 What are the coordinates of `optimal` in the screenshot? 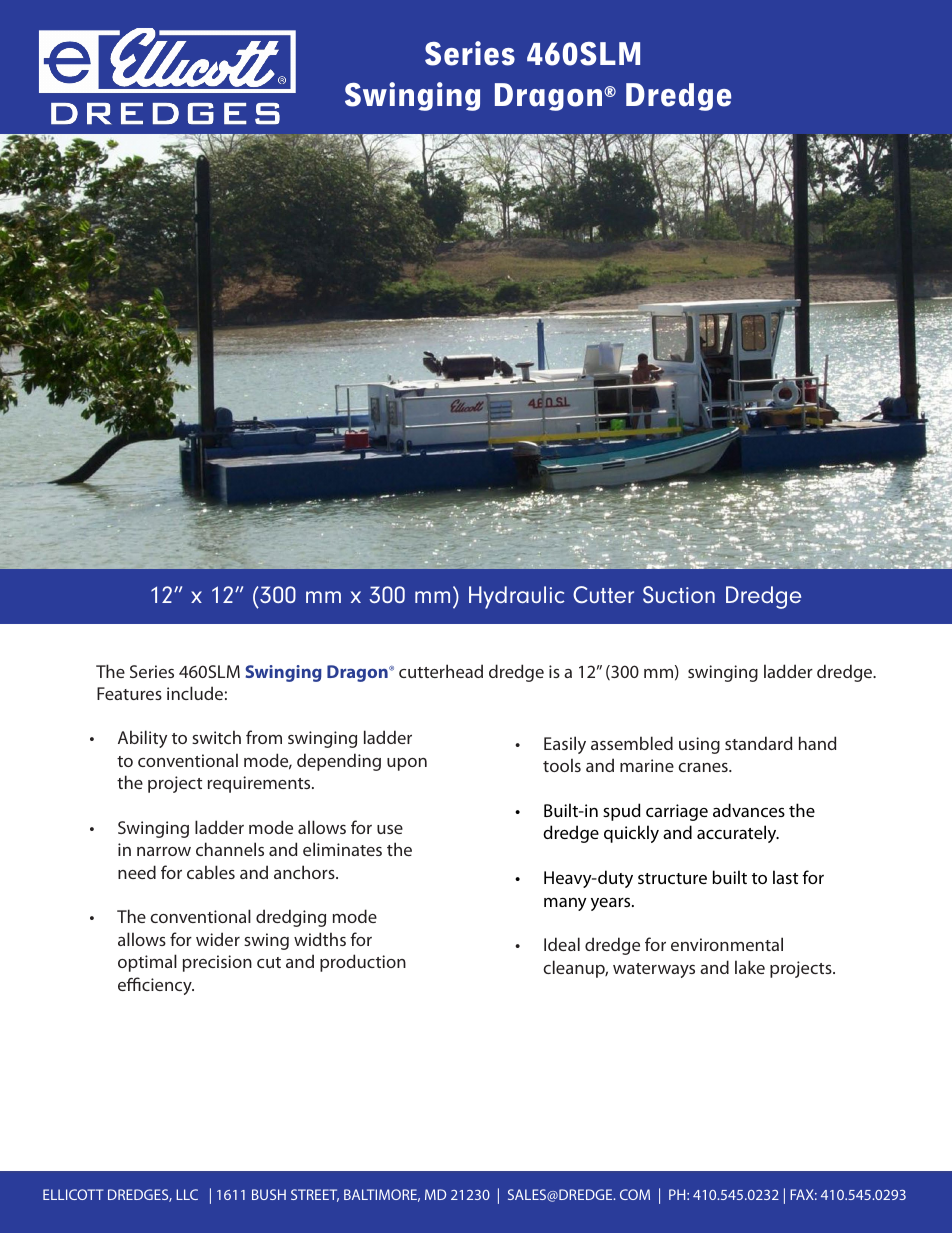 It's located at (147, 963).
